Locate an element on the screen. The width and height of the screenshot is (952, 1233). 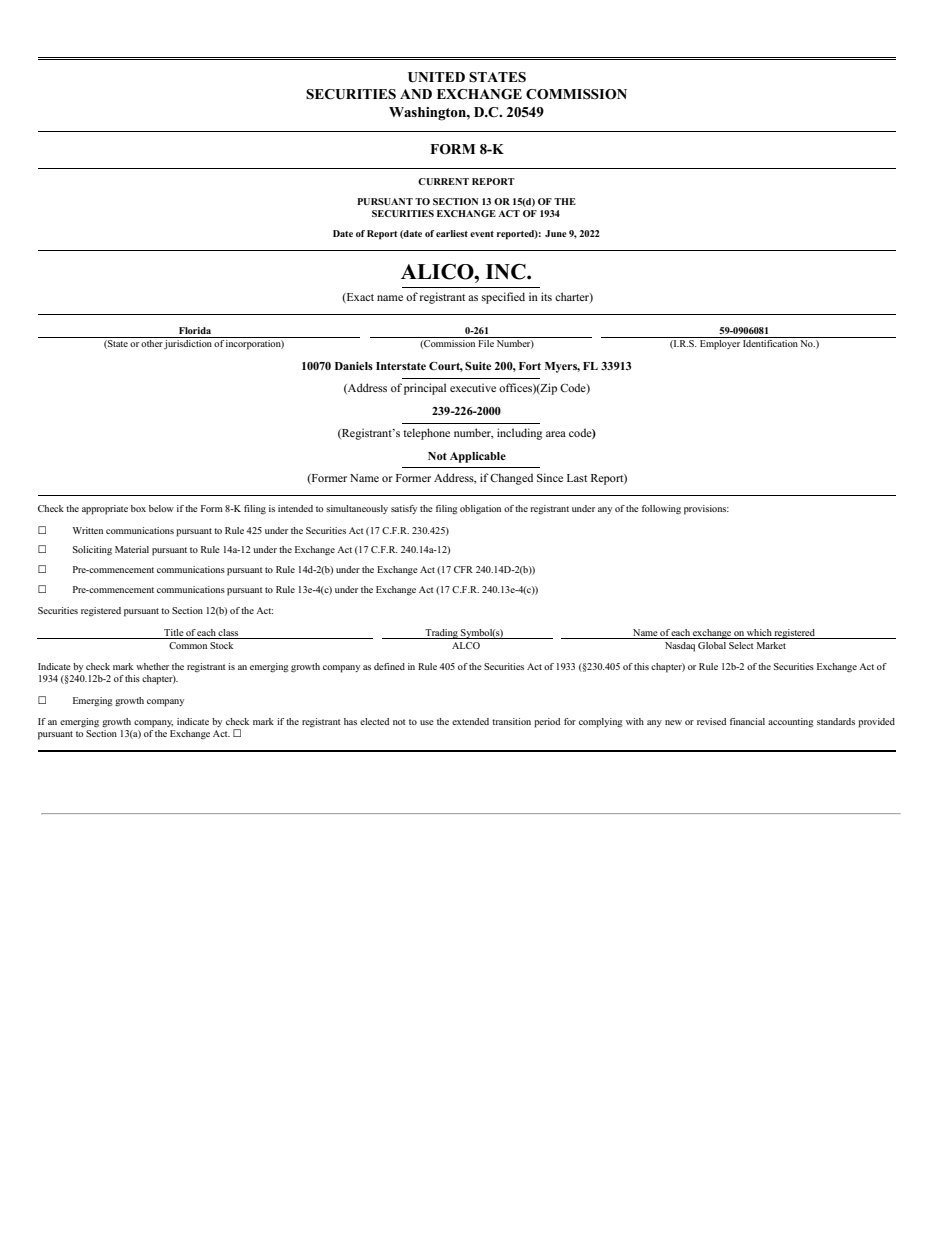
jurisdiction is located at coordinates (188, 343).
